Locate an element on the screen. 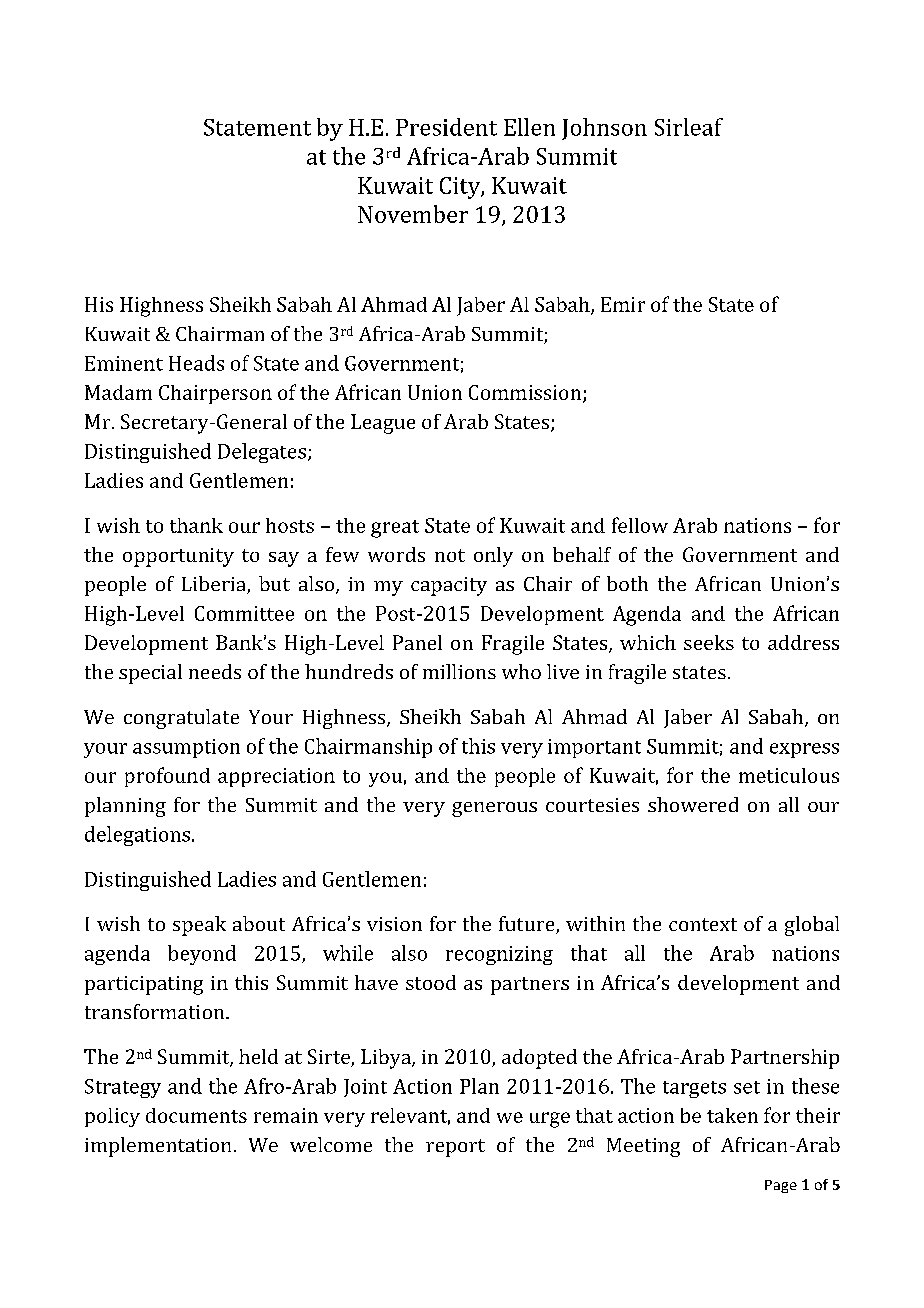 This screenshot has height=1308, width=924. needs is located at coordinates (215, 671).
